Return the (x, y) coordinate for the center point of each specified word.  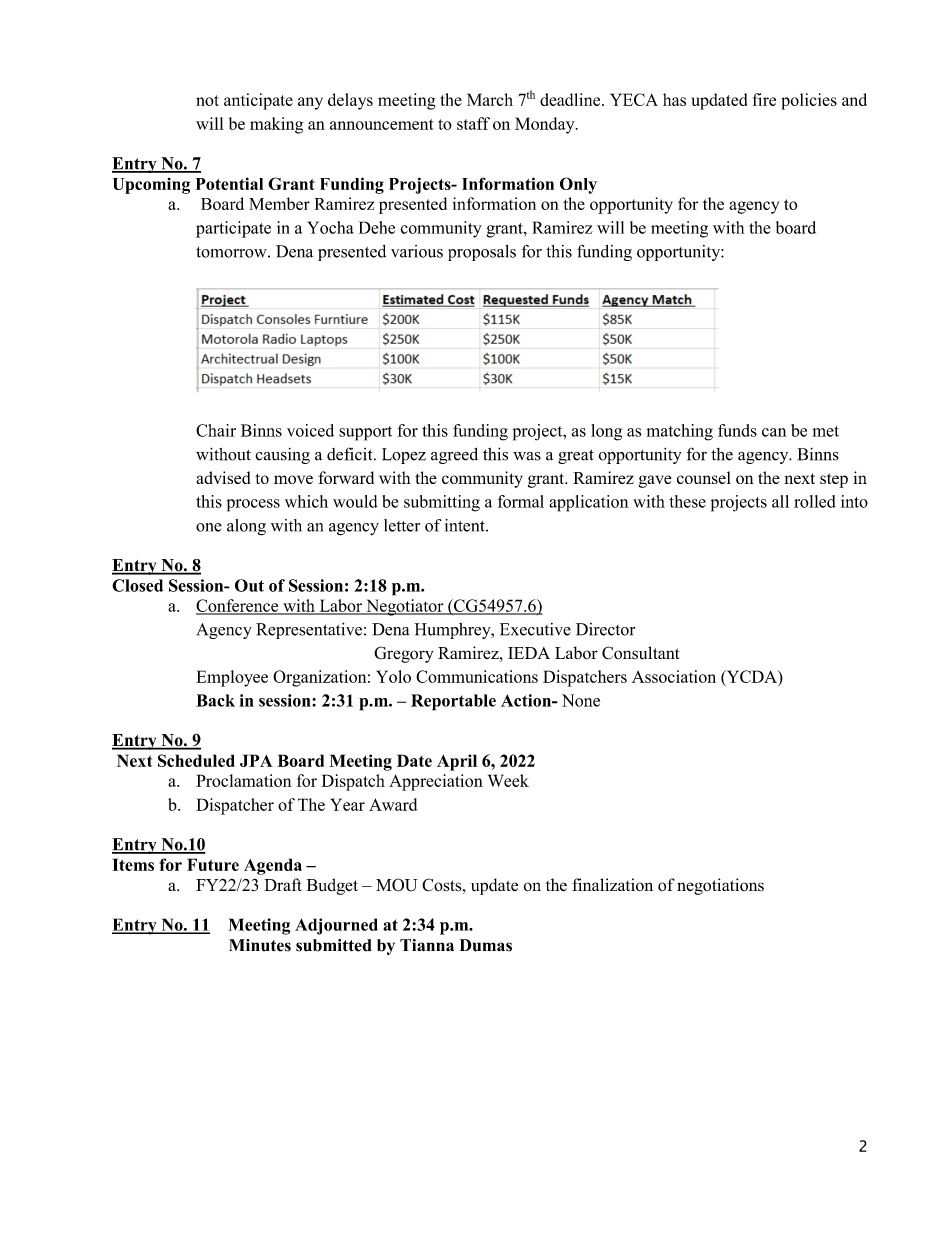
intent (466, 525)
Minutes (260, 945)
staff (473, 123)
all (780, 501)
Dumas (486, 945)
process (253, 505)
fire (764, 99)
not (207, 100)
